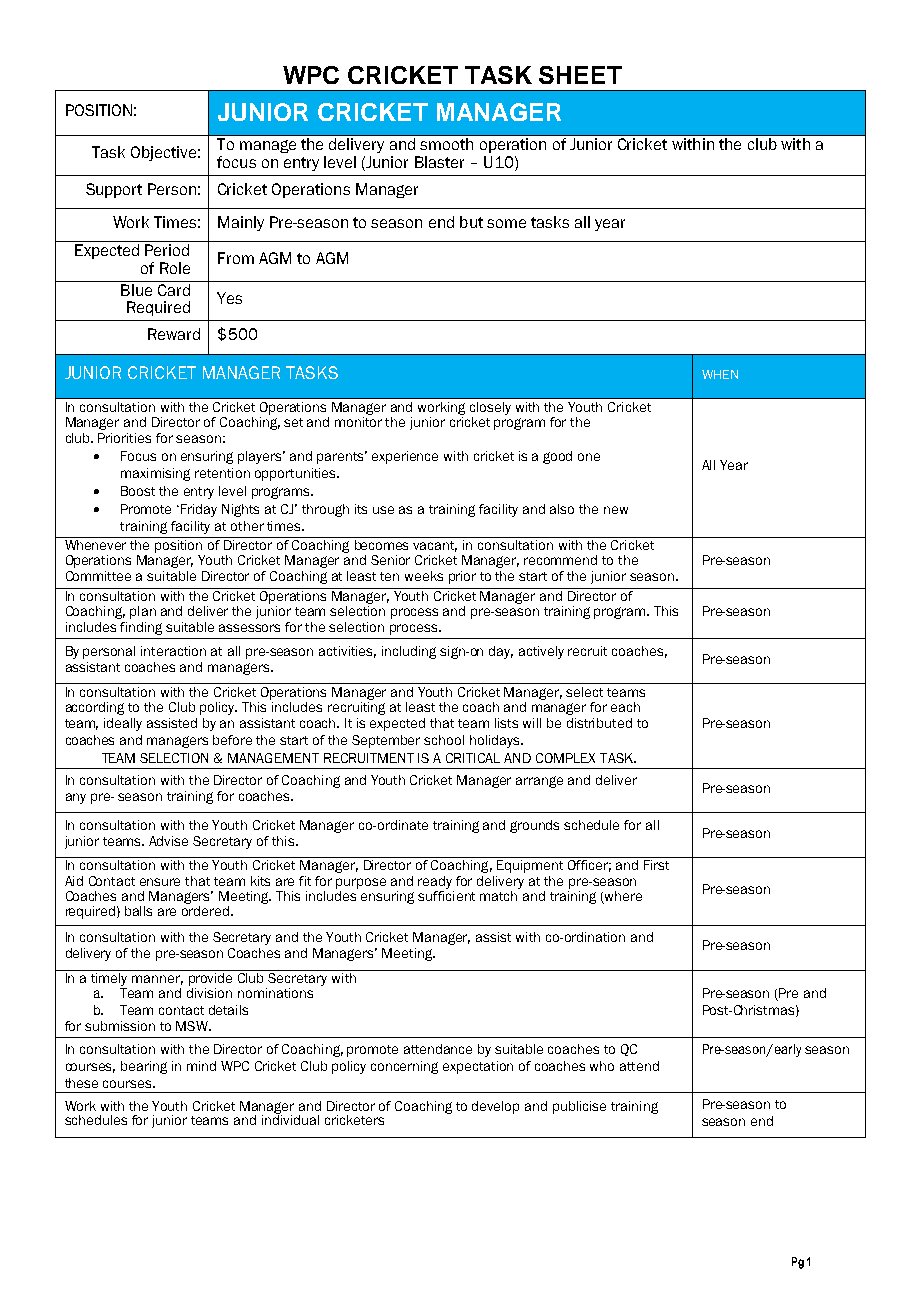  Describe the element at coordinates (144, 1067) in the image. I see `bearing` at that location.
